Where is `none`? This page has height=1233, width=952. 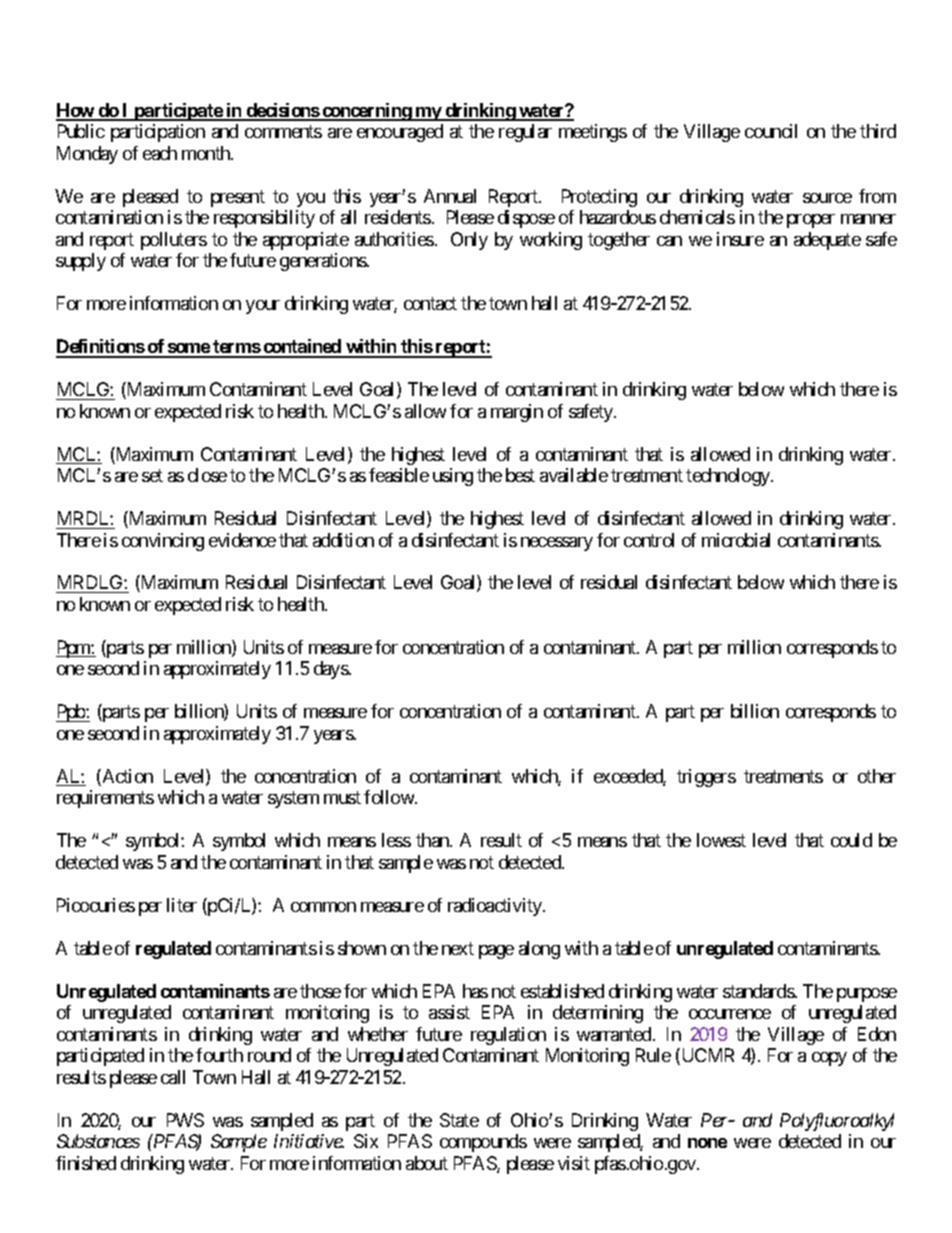 none is located at coordinates (707, 1143).
